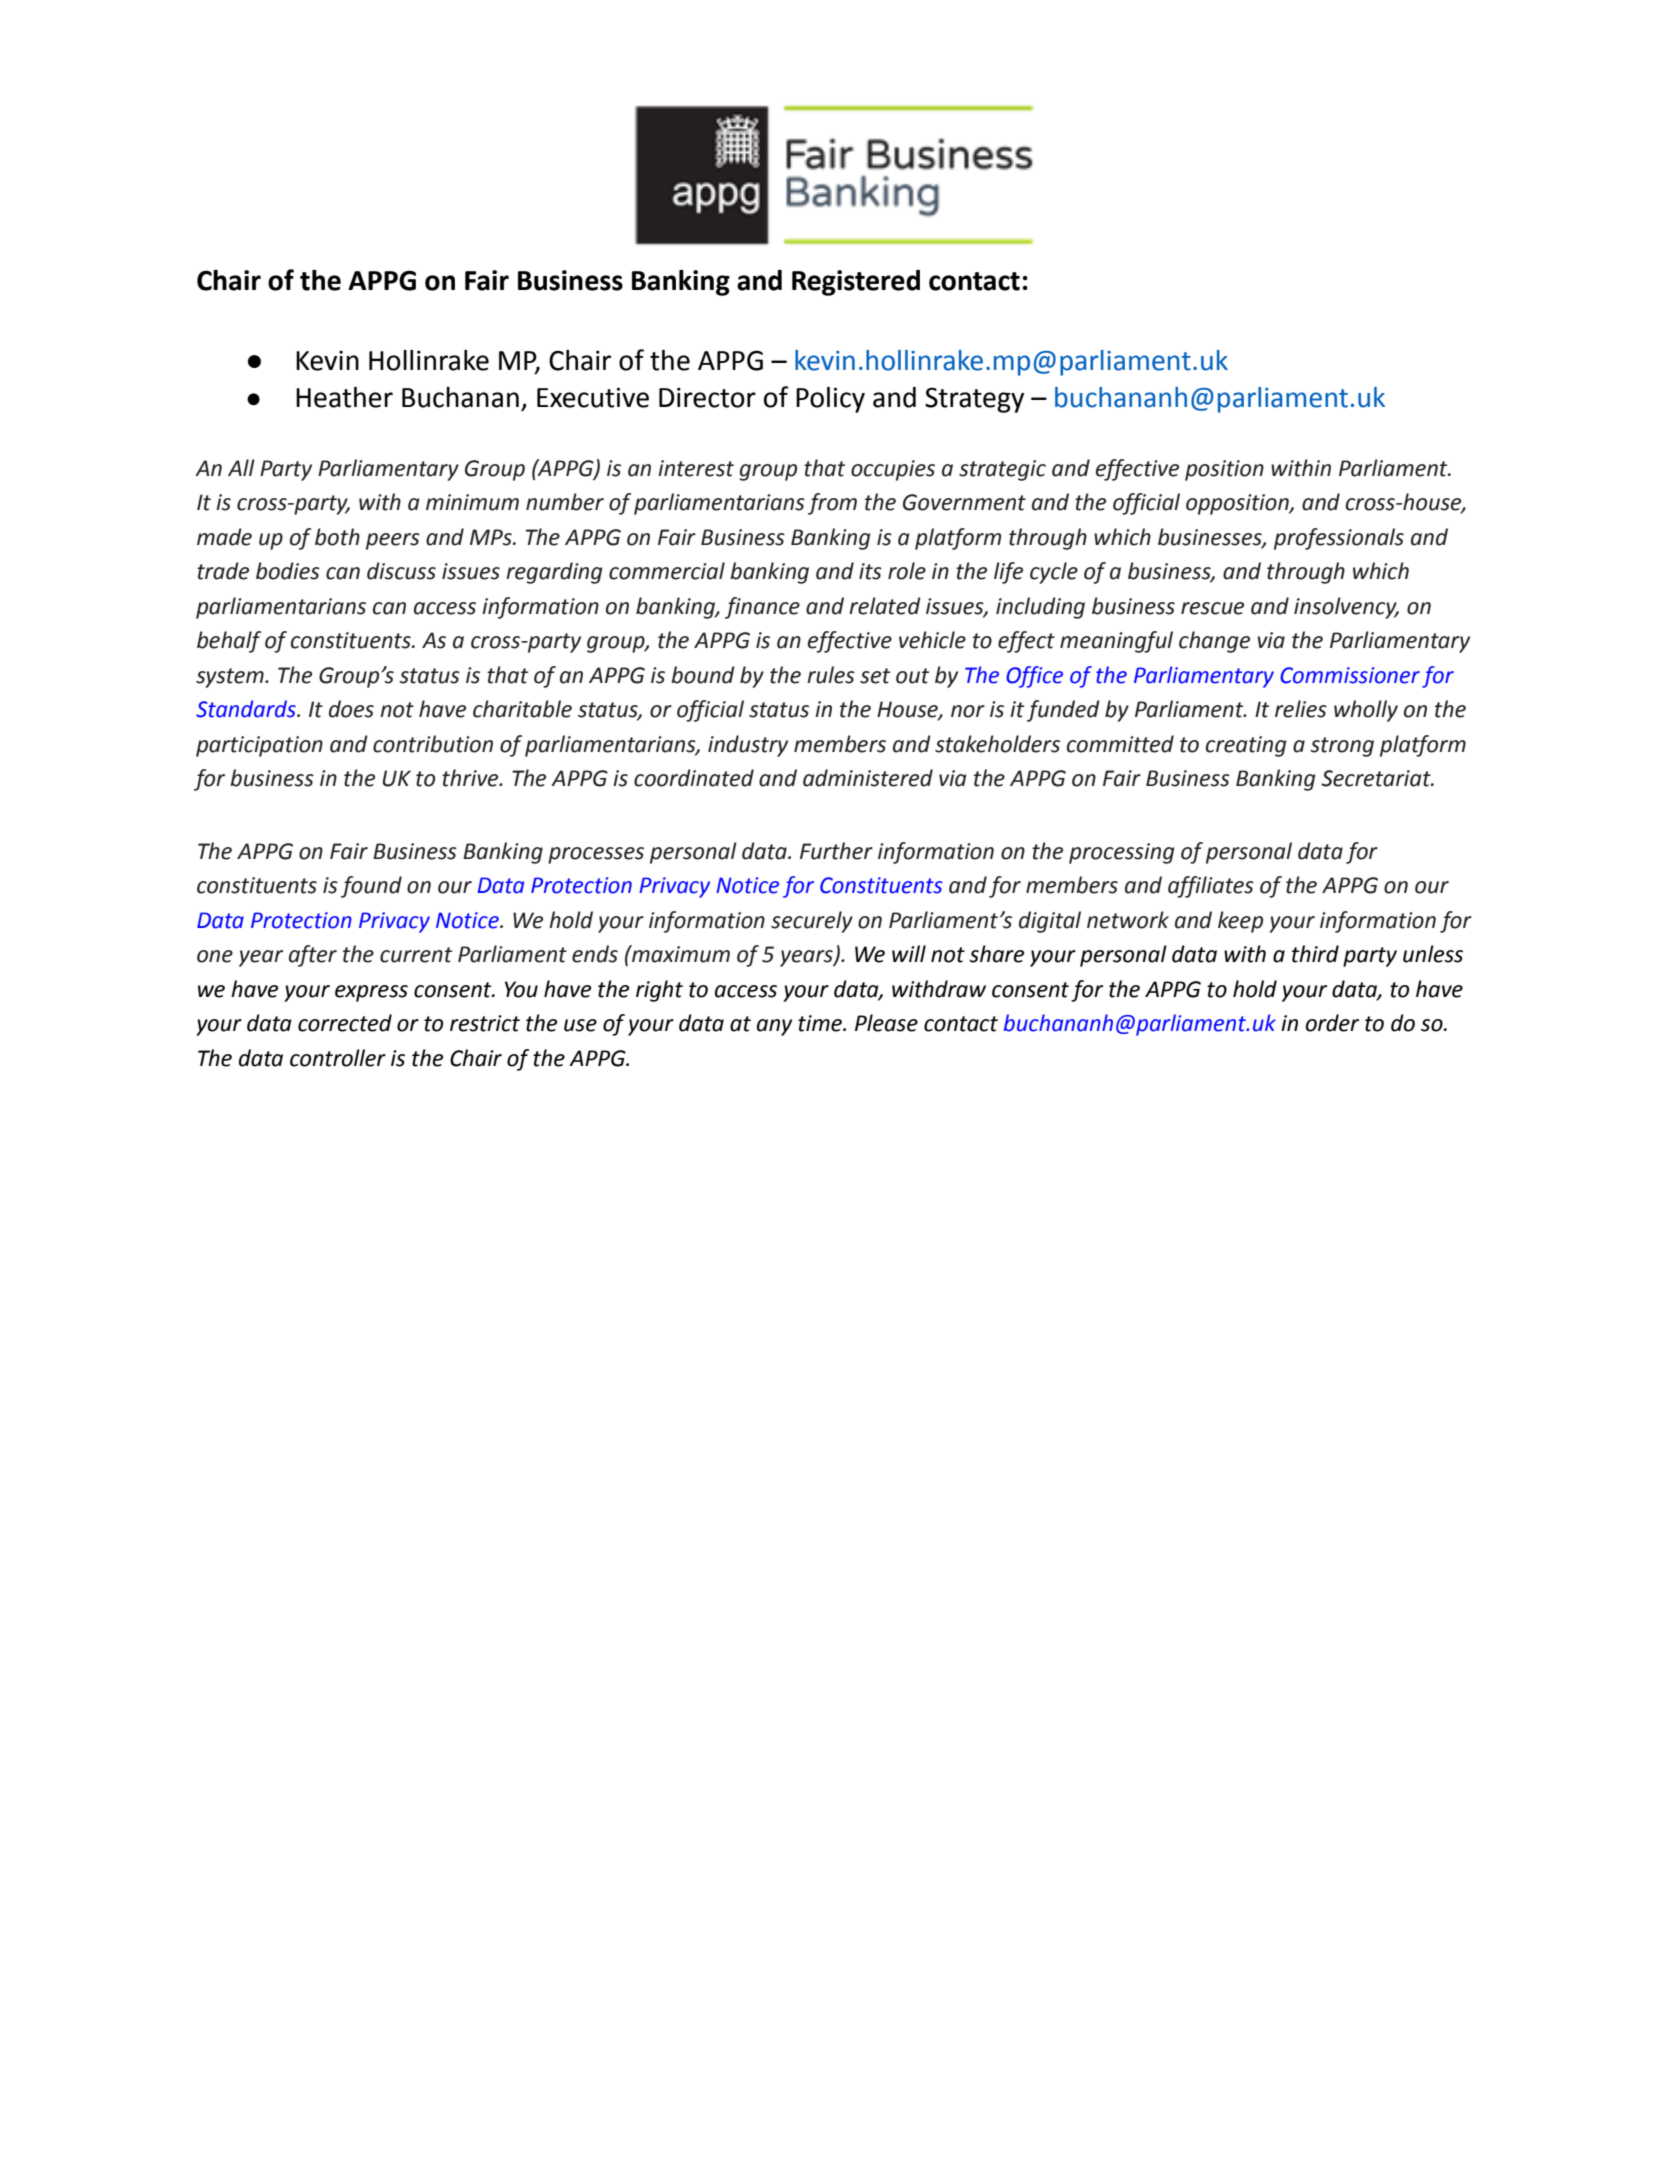  Describe the element at coordinates (345, 1023) in the screenshot. I see `corrected` at that location.
